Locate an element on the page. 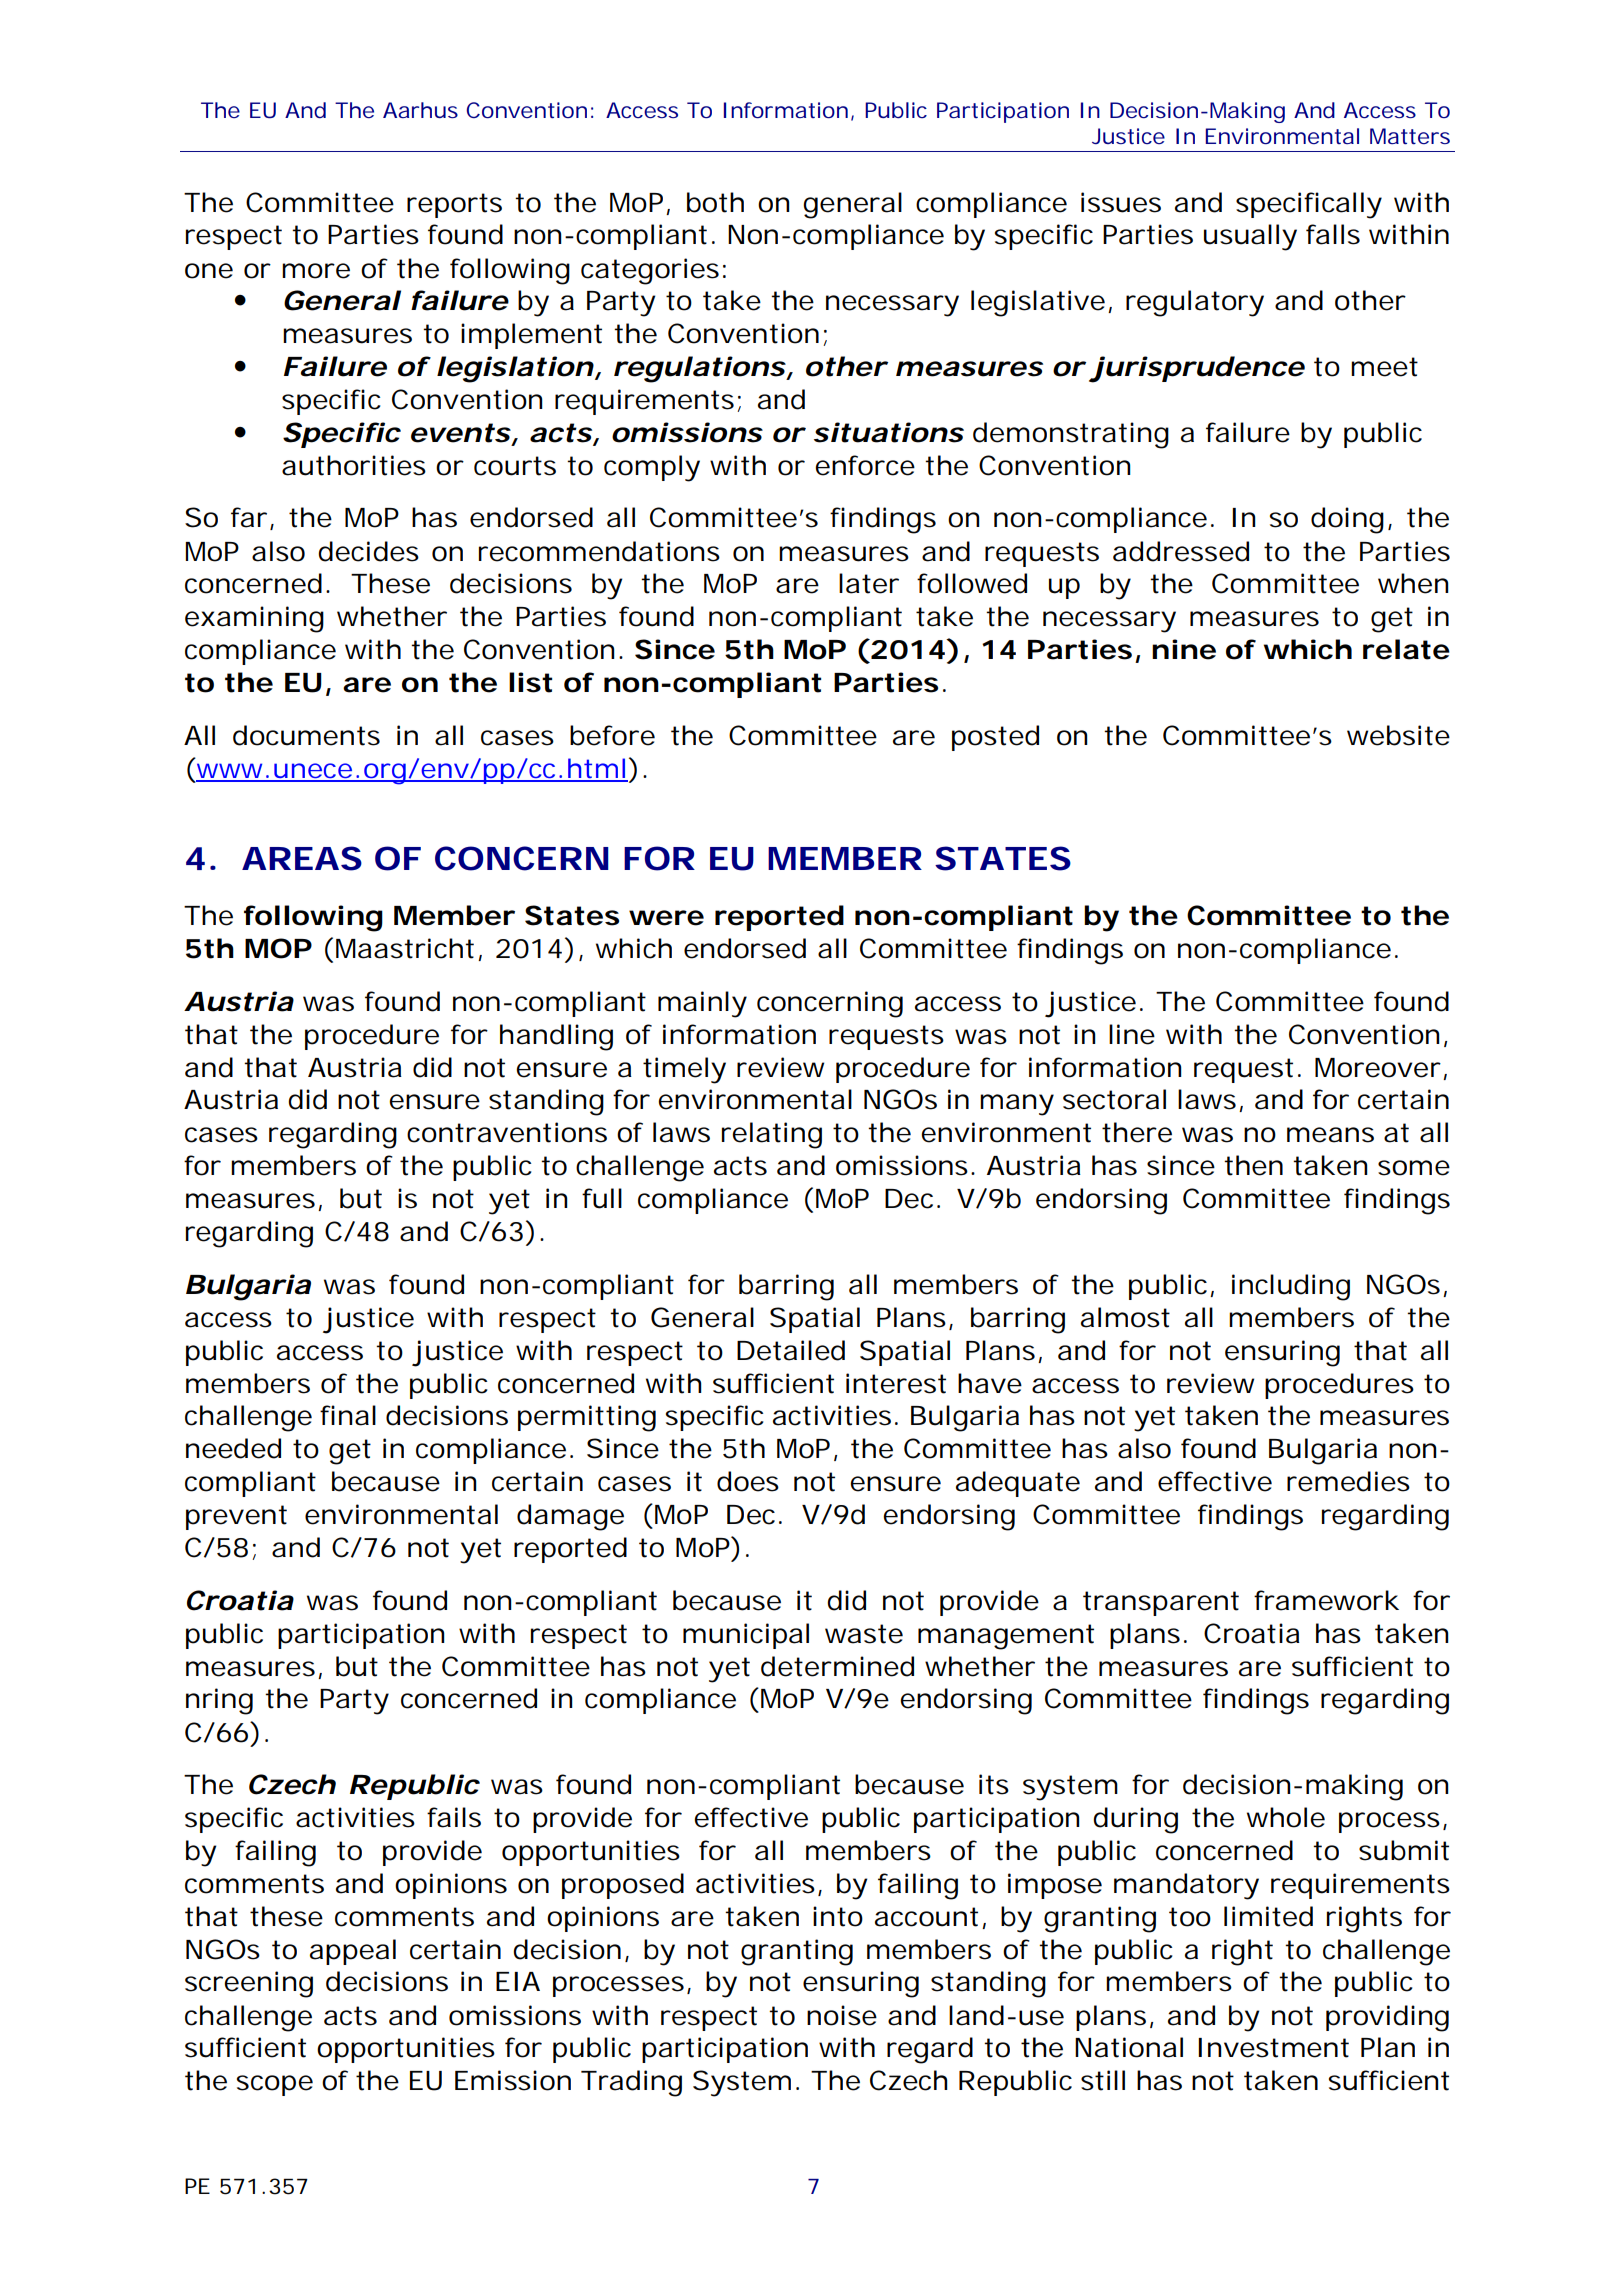  then is located at coordinates (1251, 1165).
